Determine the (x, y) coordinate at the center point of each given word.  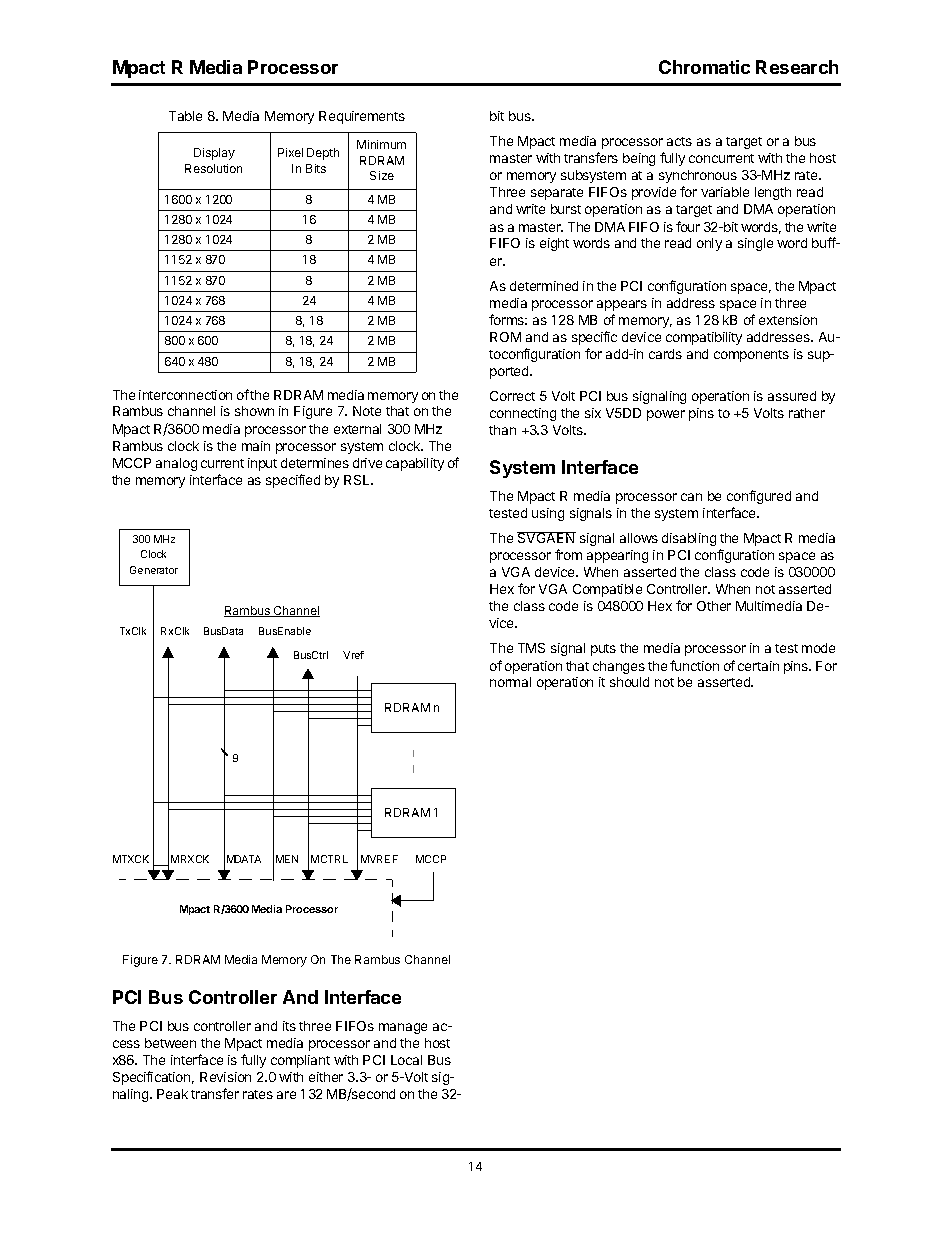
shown (254, 411)
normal (510, 682)
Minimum (381, 144)
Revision (225, 1077)
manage (403, 1028)
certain (758, 666)
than (502, 430)
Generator (154, 570)
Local (406, 1060)
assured (792, 396)
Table (185, 116)
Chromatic (704, 67)
